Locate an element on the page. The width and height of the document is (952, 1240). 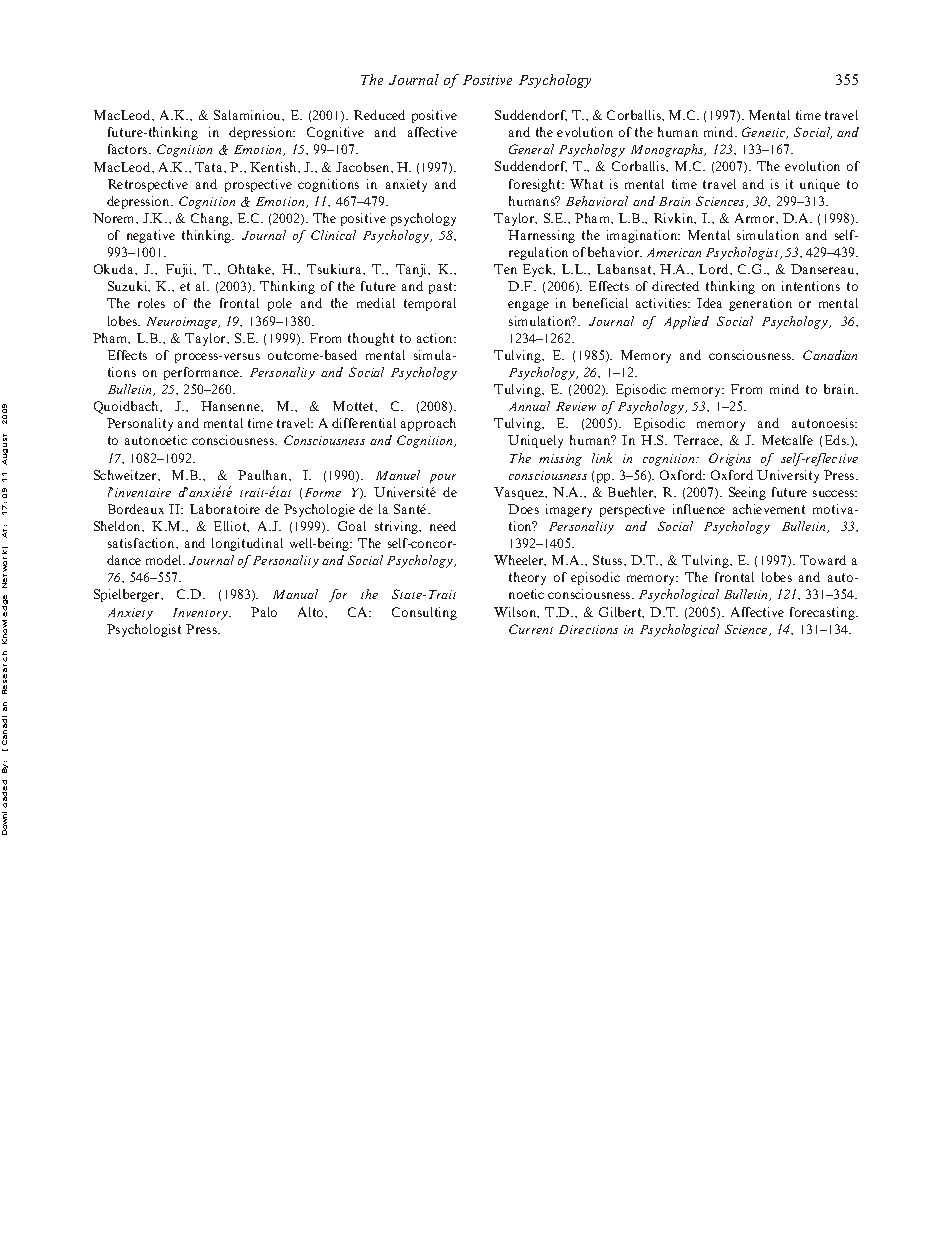
General is located at coordinates (531, 149).
